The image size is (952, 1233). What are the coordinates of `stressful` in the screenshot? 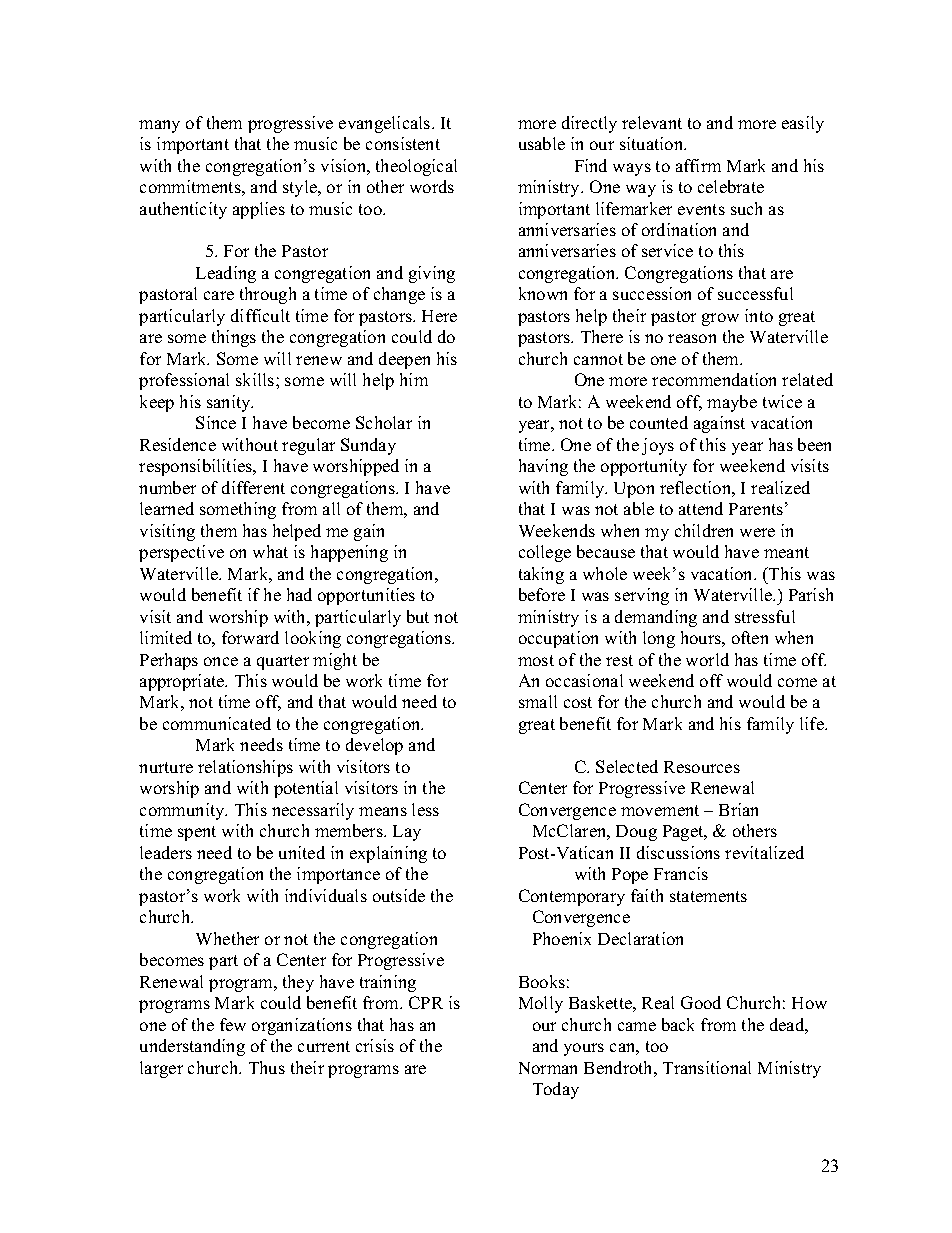 It's located at (765, 616).
